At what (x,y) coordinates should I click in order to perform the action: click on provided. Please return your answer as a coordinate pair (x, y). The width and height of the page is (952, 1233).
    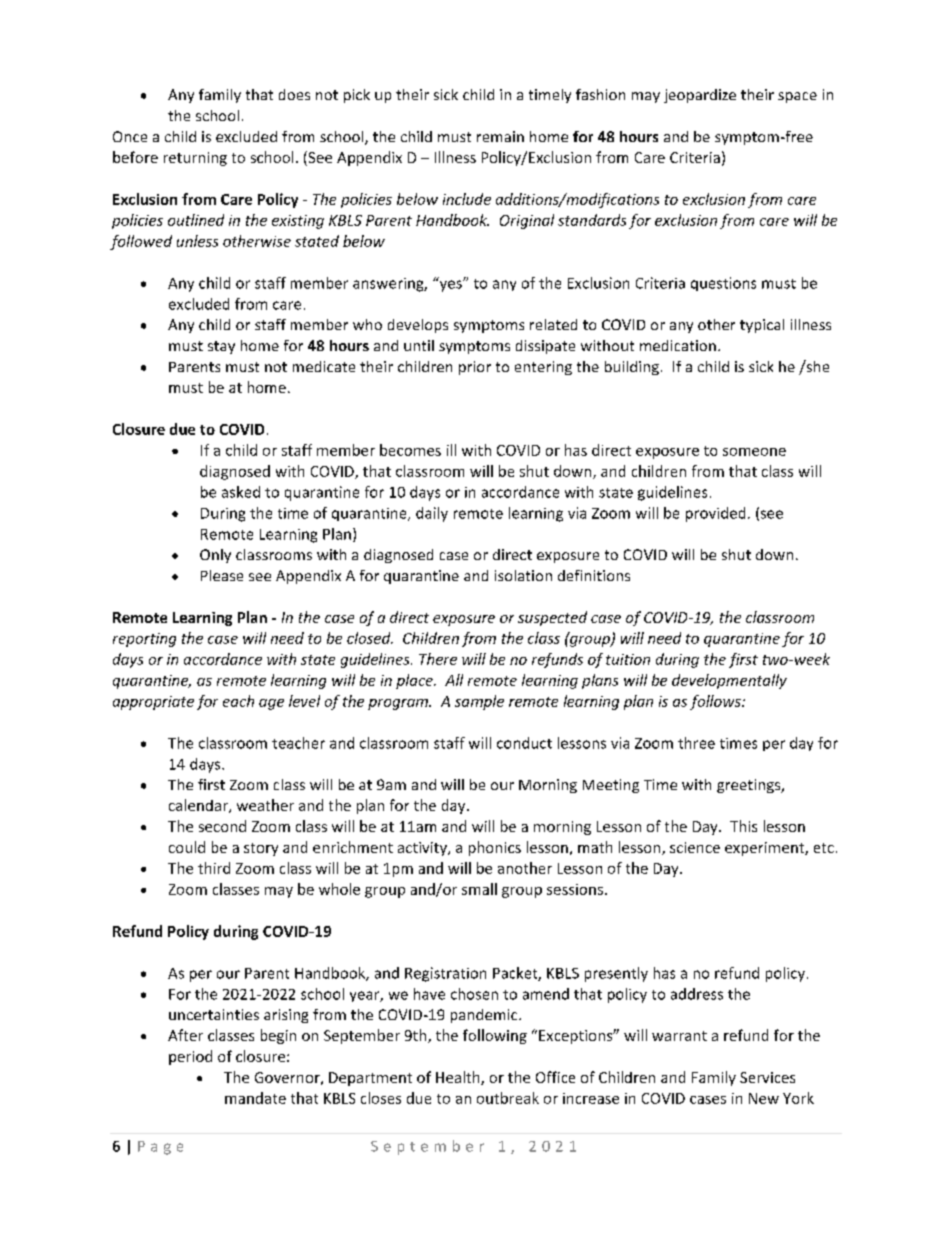
    Looking at the image, I should click on (715, 514).
